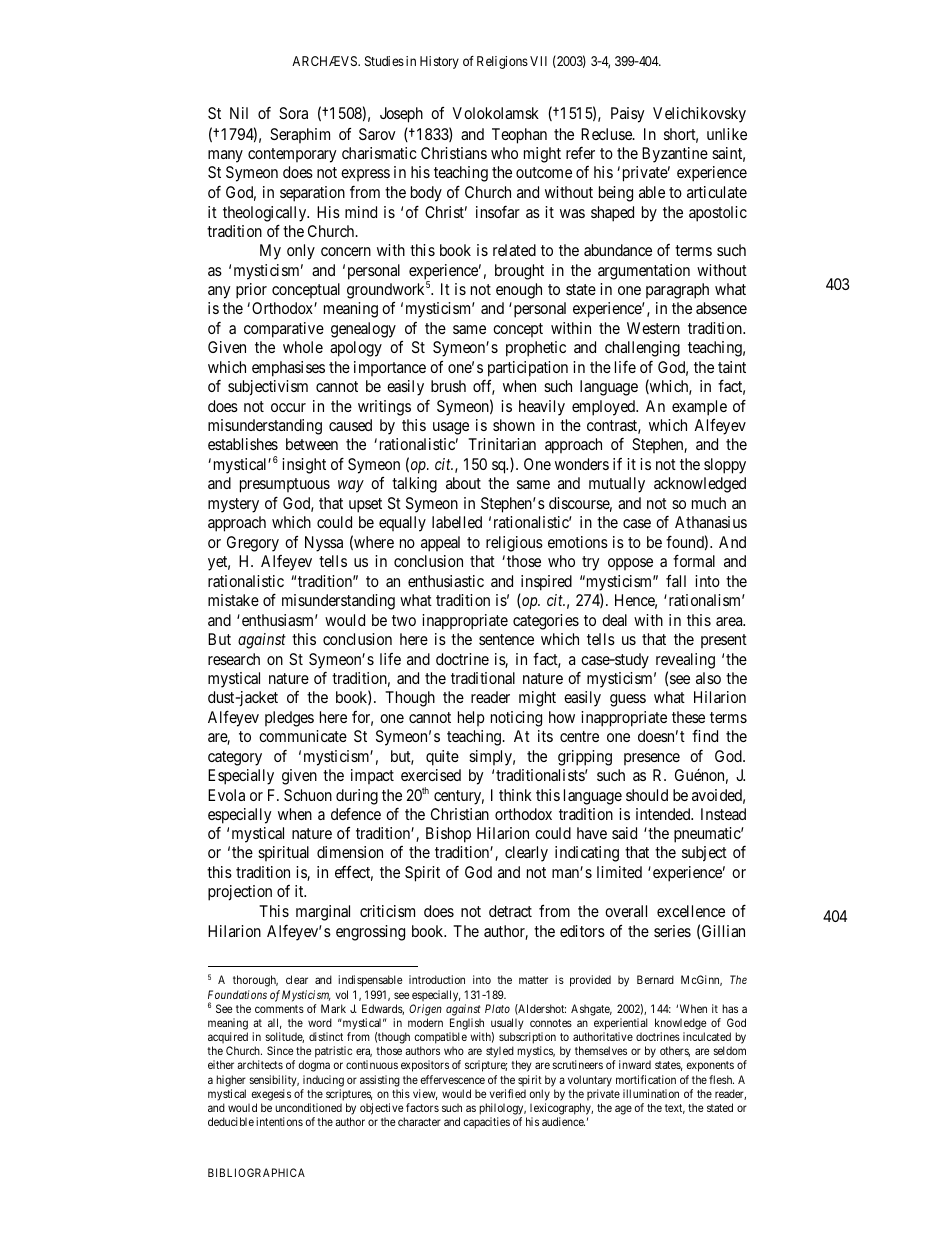  What do you see at coordinates (284, 330) in the screenshot?
I see `comparative` at bounding box center [284, 330].
